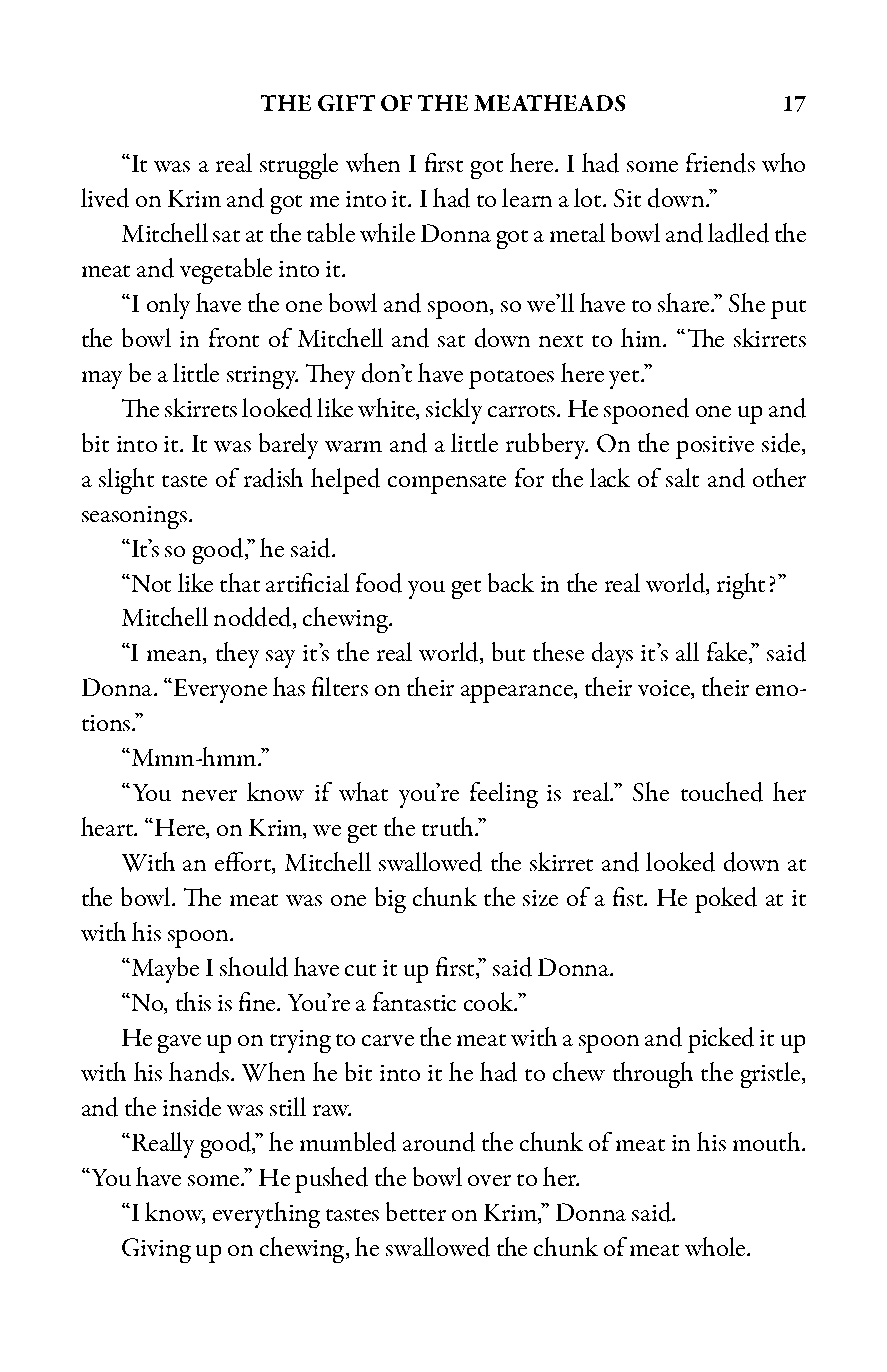 The width and height of the document is (887, 1372). Describe the element at coordinates (164, 970) in the document. I see `Maybe` at that location.
